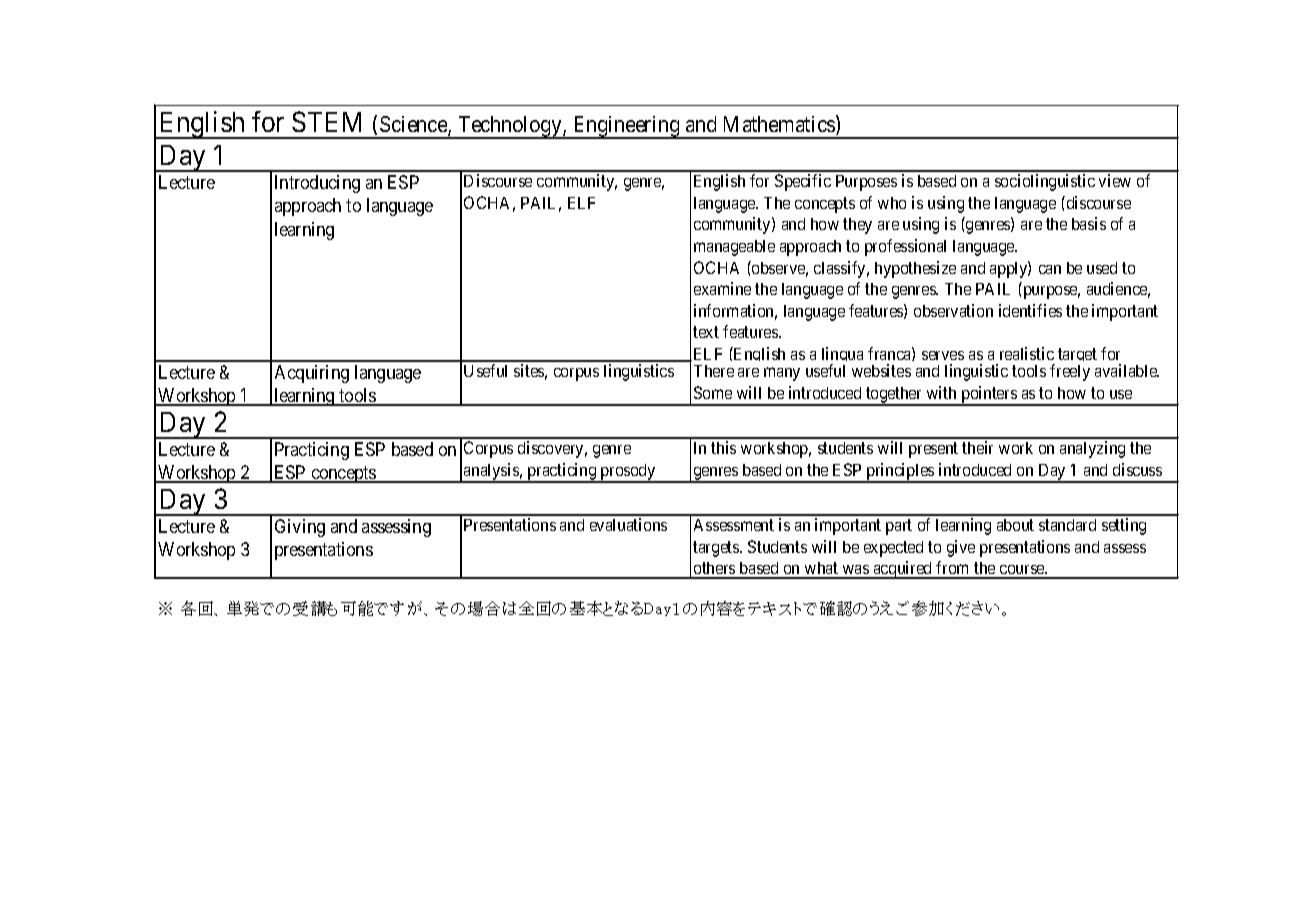 Image resolution: width=1308 pixels, height=924 pixels. What do you see at coordinates (1092, 449) in the page?
I see `analyzing` at bounding box center [1092, 449].
